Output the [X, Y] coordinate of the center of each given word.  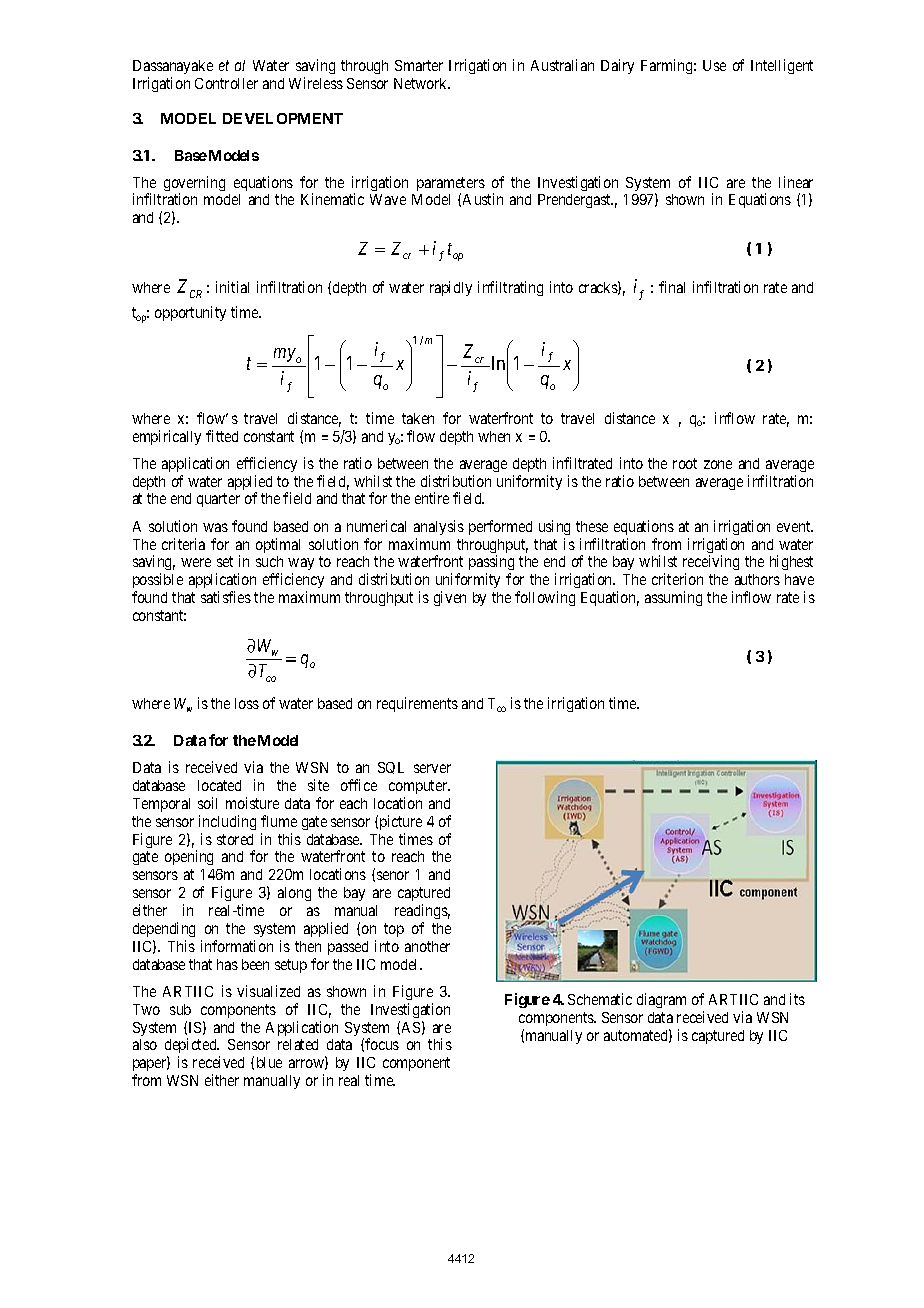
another [427, 946]
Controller [226, 83]
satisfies [226, 597]
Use [714, 65]
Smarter [419, 65]
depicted [192, 1047]
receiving [711, 564]
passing [491, 564]
